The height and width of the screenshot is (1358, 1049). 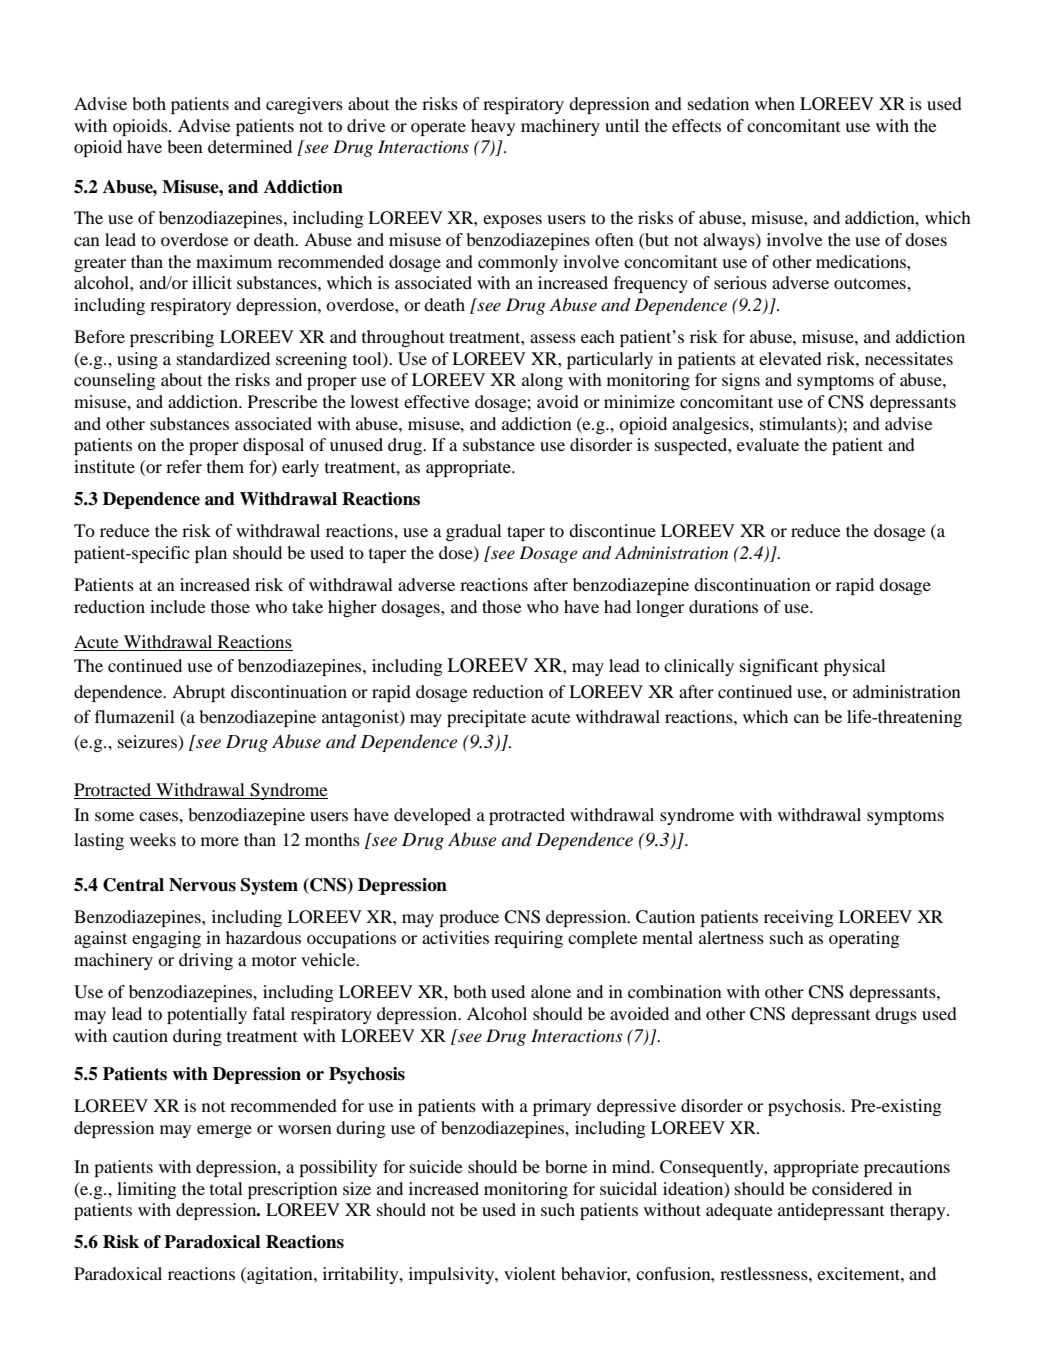 What do you see at coordinates (206, 961) in the screenshot?
I see `driving` at bounding box center [206, 961].
